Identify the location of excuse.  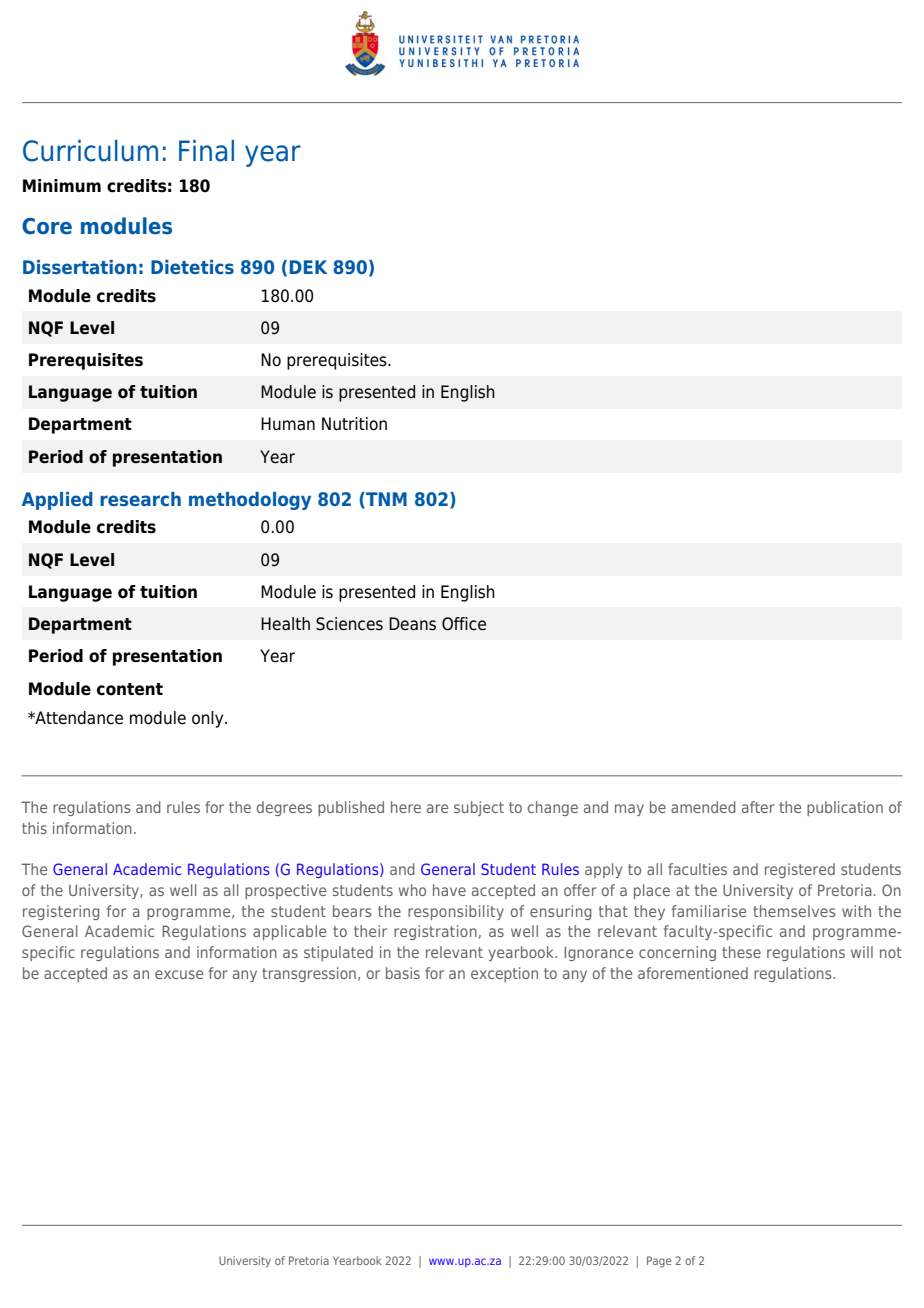
(179, 974).
